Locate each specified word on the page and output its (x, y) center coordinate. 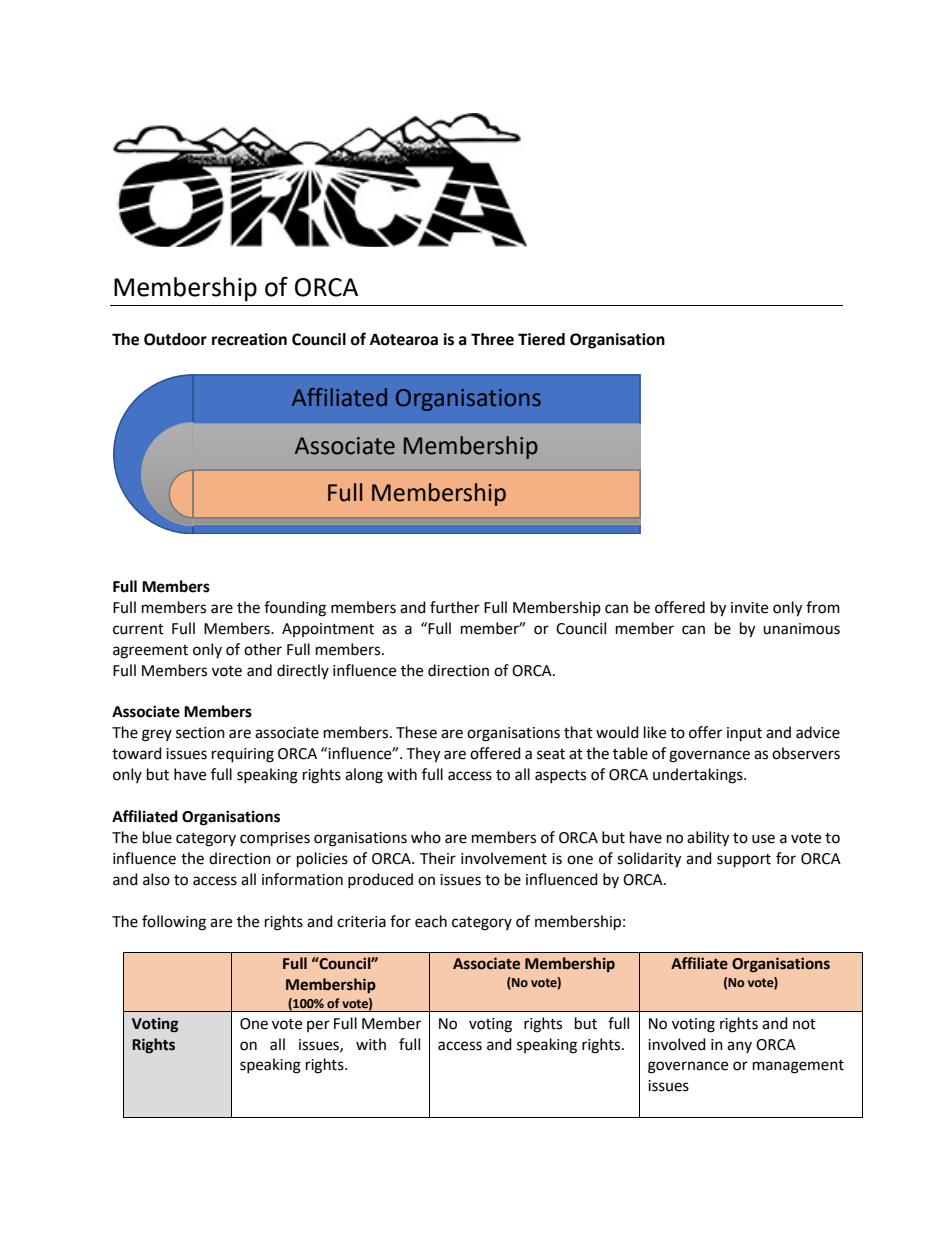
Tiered (541, 339)
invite (749, 608)
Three (492, 339)
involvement (504, 858)
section (200, 733)
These (416, 732)
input (744, 734)
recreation (249, 339)
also (156, 879)
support (744, 861)
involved (677, 1044)
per (318, 1026)
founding (295, 609)
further (455, 607)
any (739, 1047)
